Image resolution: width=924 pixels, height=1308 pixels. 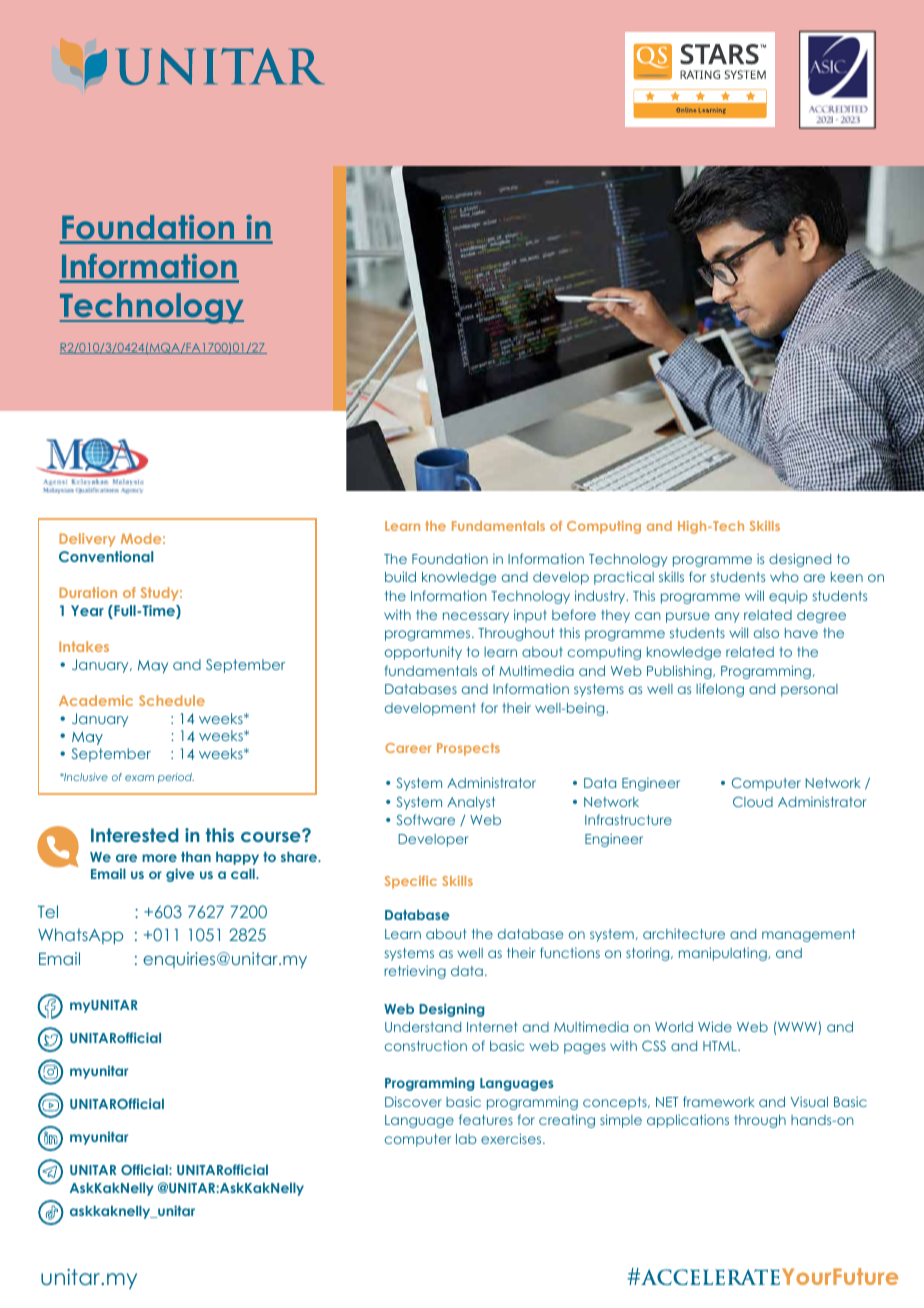 I want to click on Prospects, so click(x=468, y=749).
